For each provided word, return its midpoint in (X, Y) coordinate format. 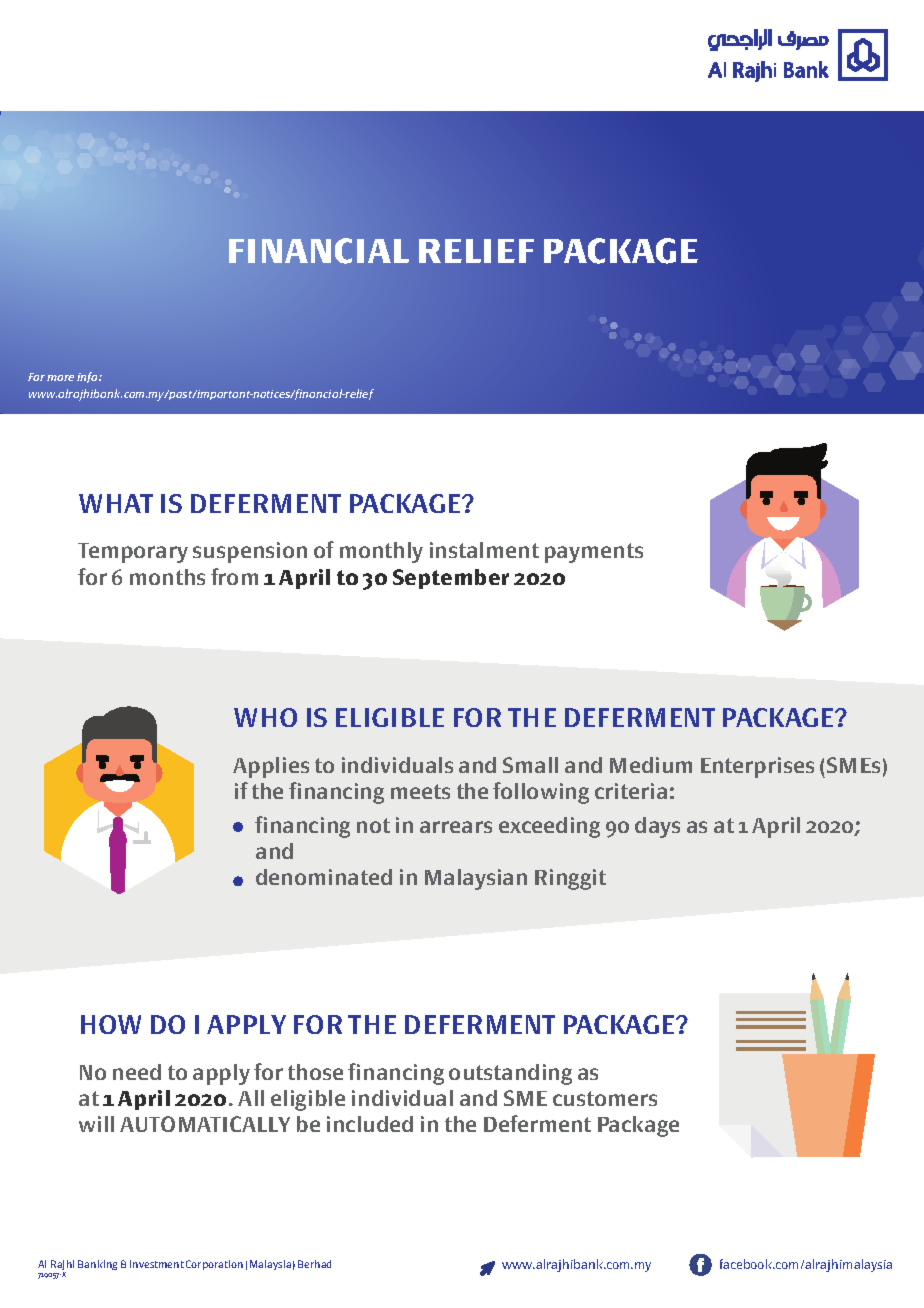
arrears (456, 827)
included (370, 1124)
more (60, 378)
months (167, 577)
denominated (324, 877)
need (137, 1072)
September (451, 579)
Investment (157, 1264)
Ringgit (570, 879)
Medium (651, 765)
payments (594, 553)
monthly (381, 552)
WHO (265, 717)
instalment (484, 550)
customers (605, 1098)
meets (420, 791)
